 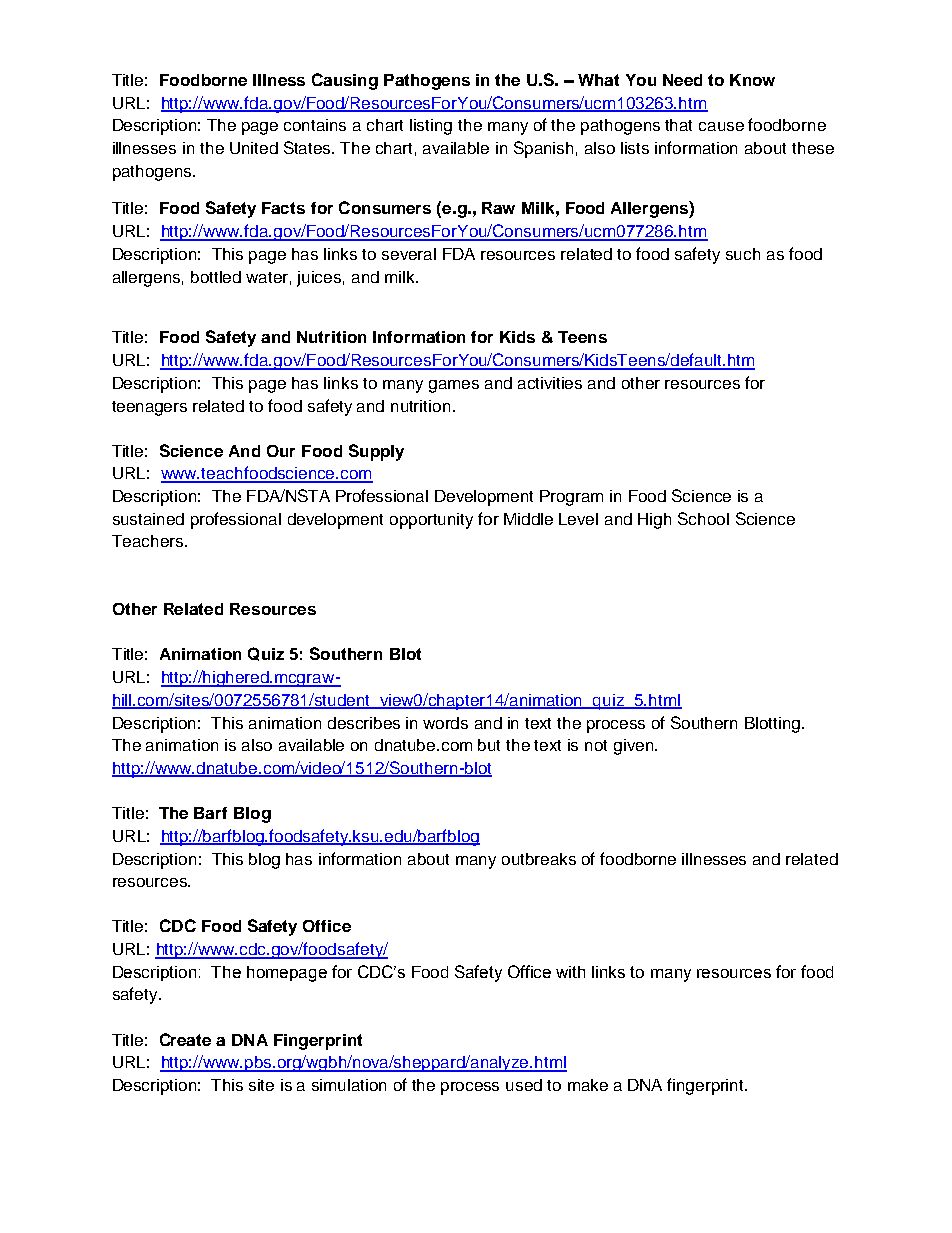 What do you see at coordinates (703, 518) in the screenshot?
I see `School` at bounding box center [703, 518].
